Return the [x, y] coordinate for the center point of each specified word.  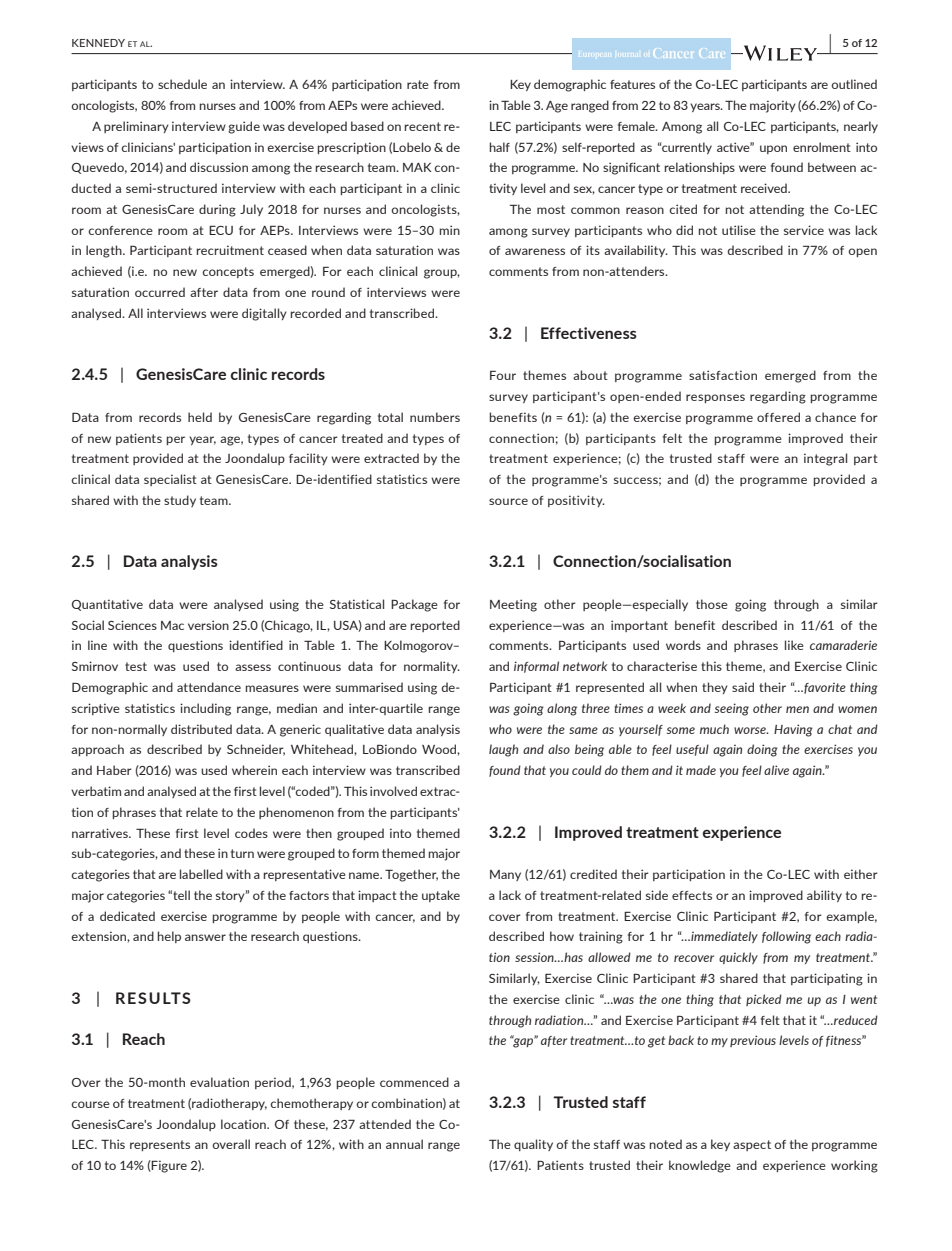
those [712, 604]
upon [773, 149]
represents [160, 1145]
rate [418, 84]
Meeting [513, 605]
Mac [172, 625]
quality [533, 1145]
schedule [182, 84]
